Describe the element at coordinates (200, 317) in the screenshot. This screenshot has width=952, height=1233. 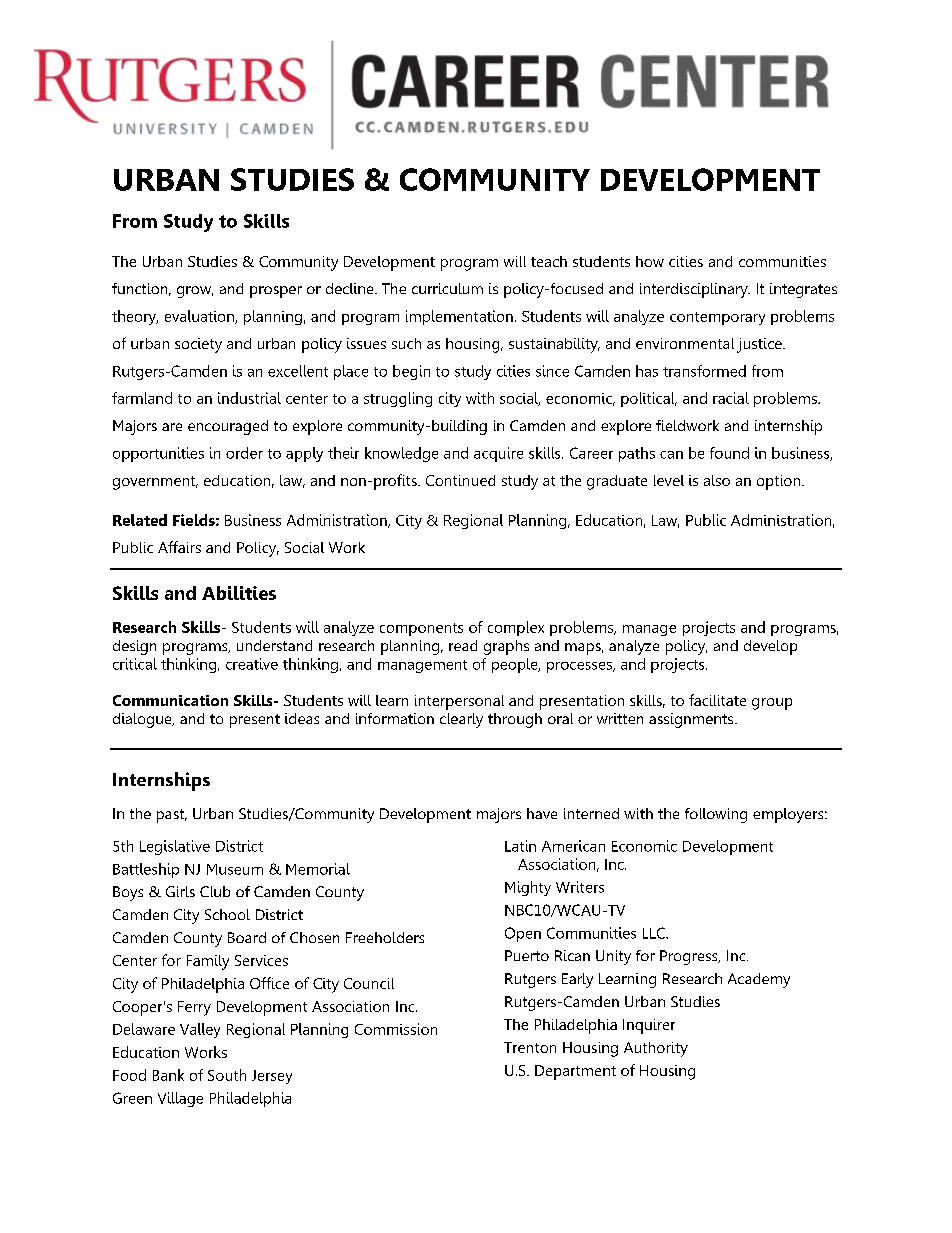
I see `evaluation` at that location.
